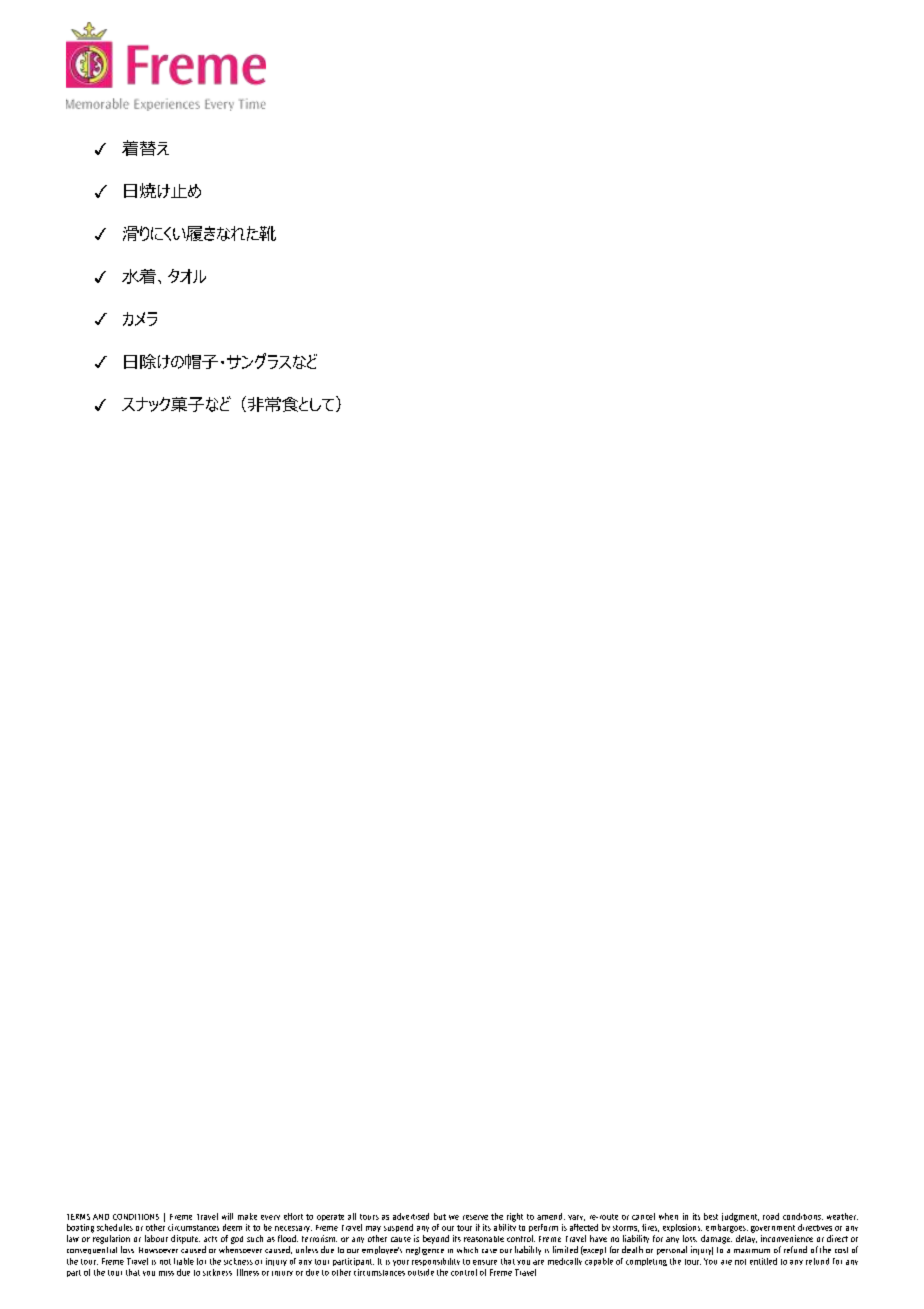  Describe the element at coordinates (166, 1273) in the screenshot. I see `miss` at that location.
